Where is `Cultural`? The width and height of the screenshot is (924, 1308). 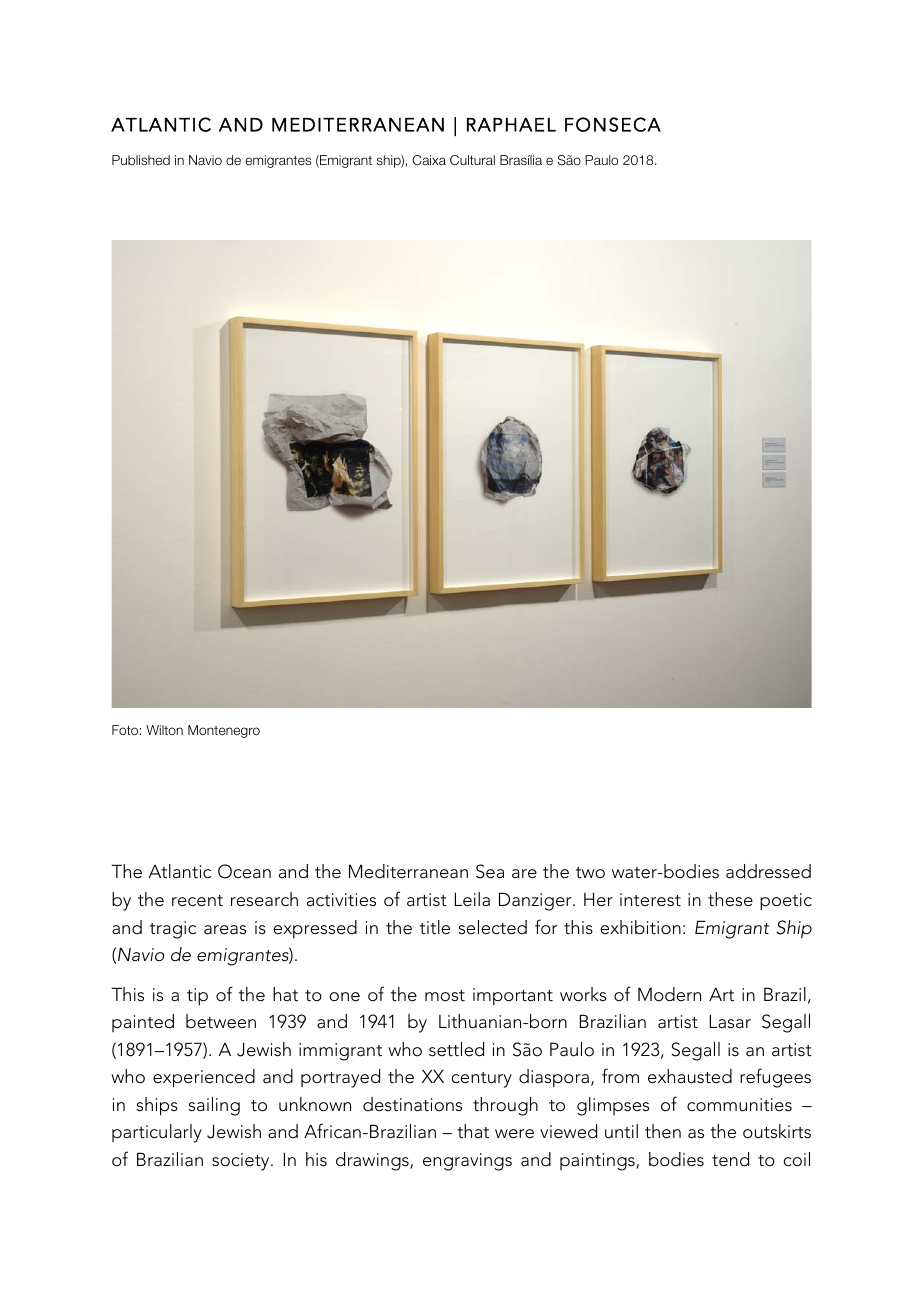
Cultural is located at coordinates (472, 160).
